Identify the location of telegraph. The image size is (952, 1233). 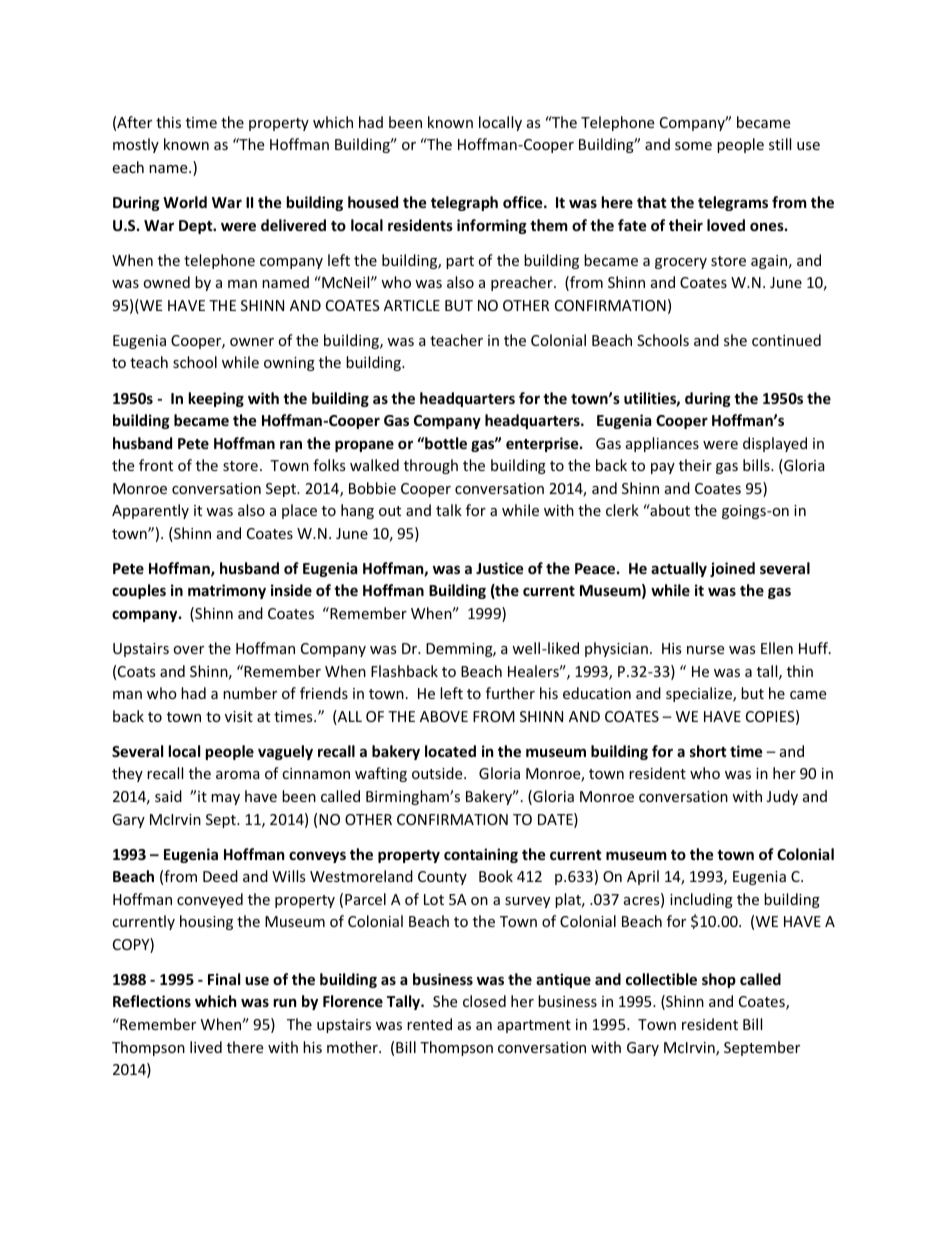
(464, 203).
